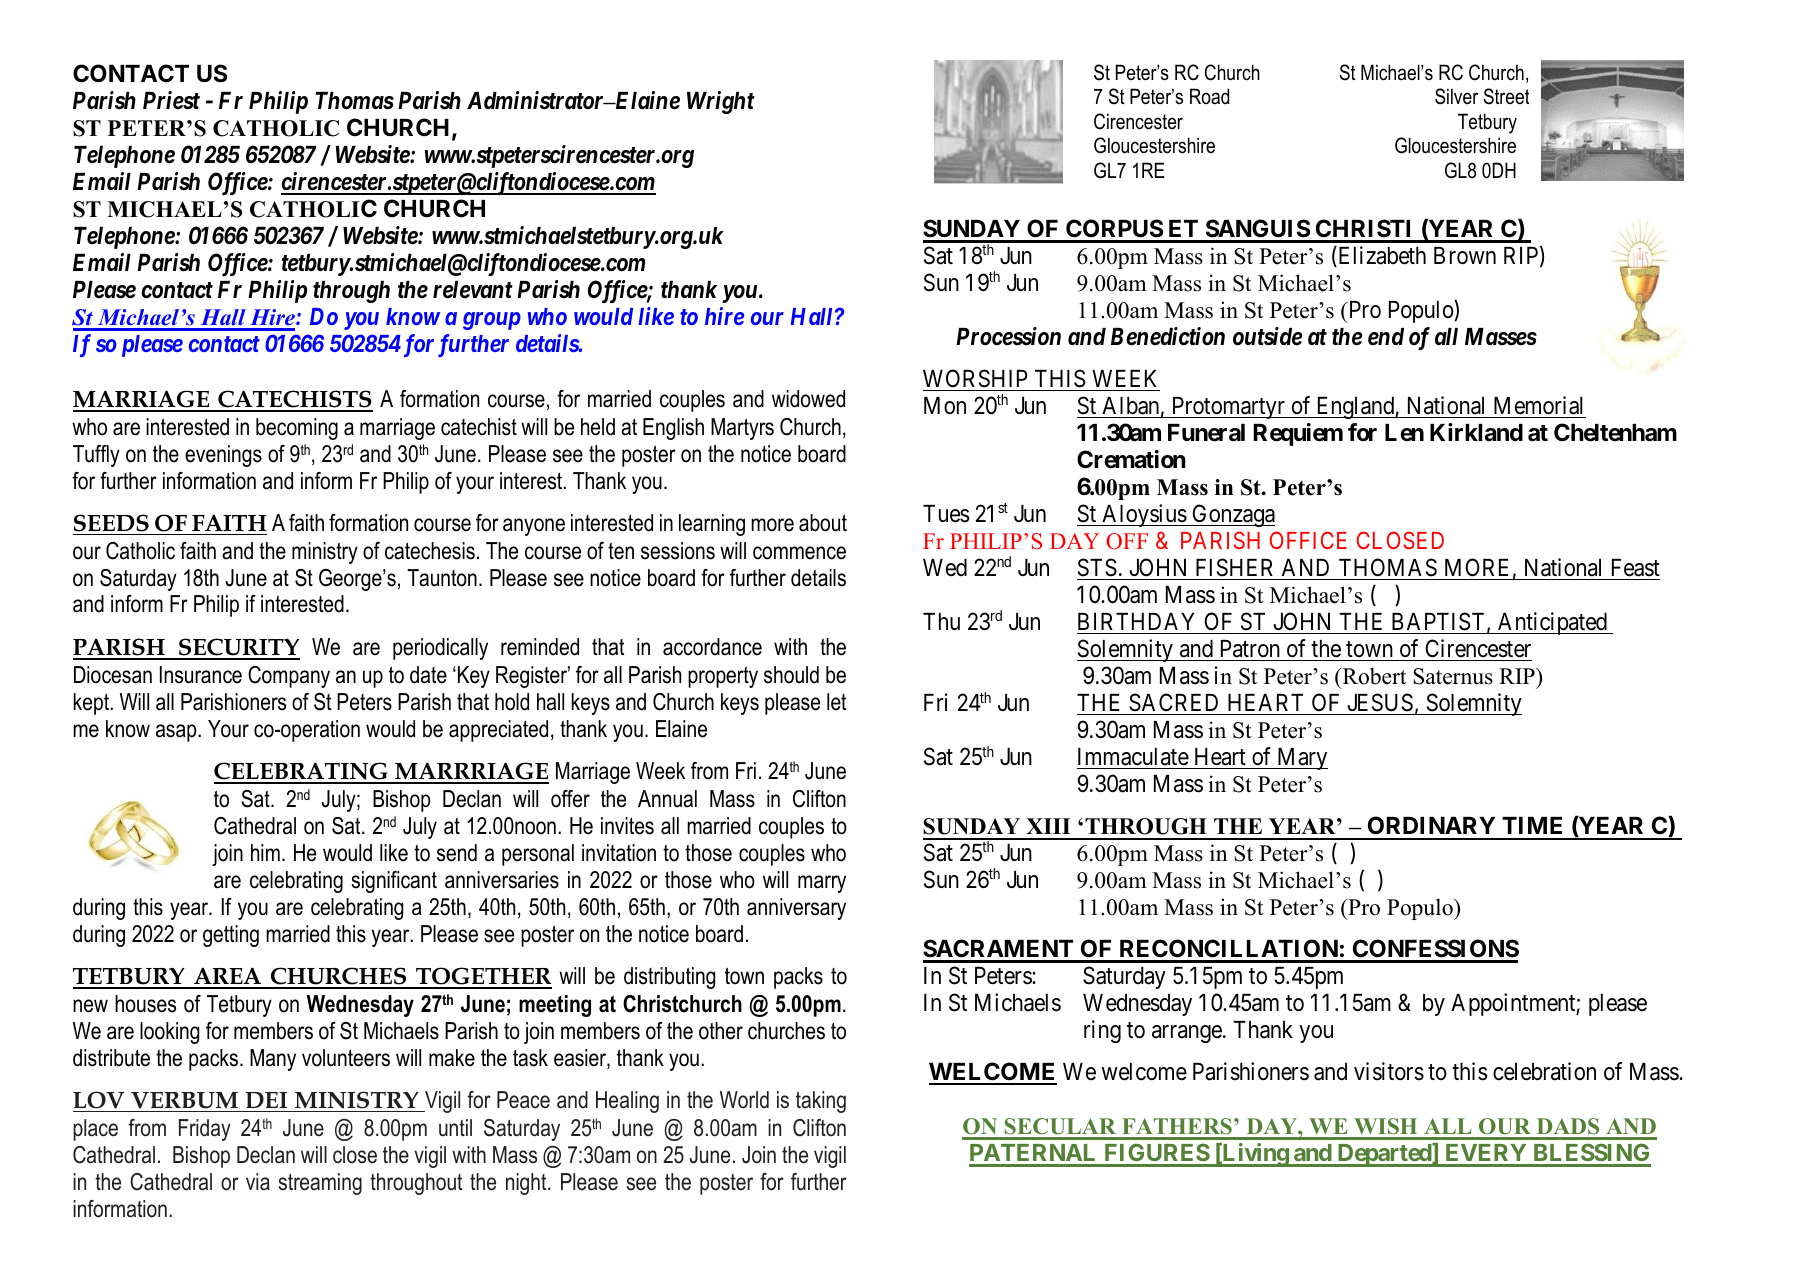 Image resolution: width=1799 pixels, height=1272 pixels. What do you see at coordinates (822, 884) in the image?
I see `marry` at bounding box center [822, 884].
